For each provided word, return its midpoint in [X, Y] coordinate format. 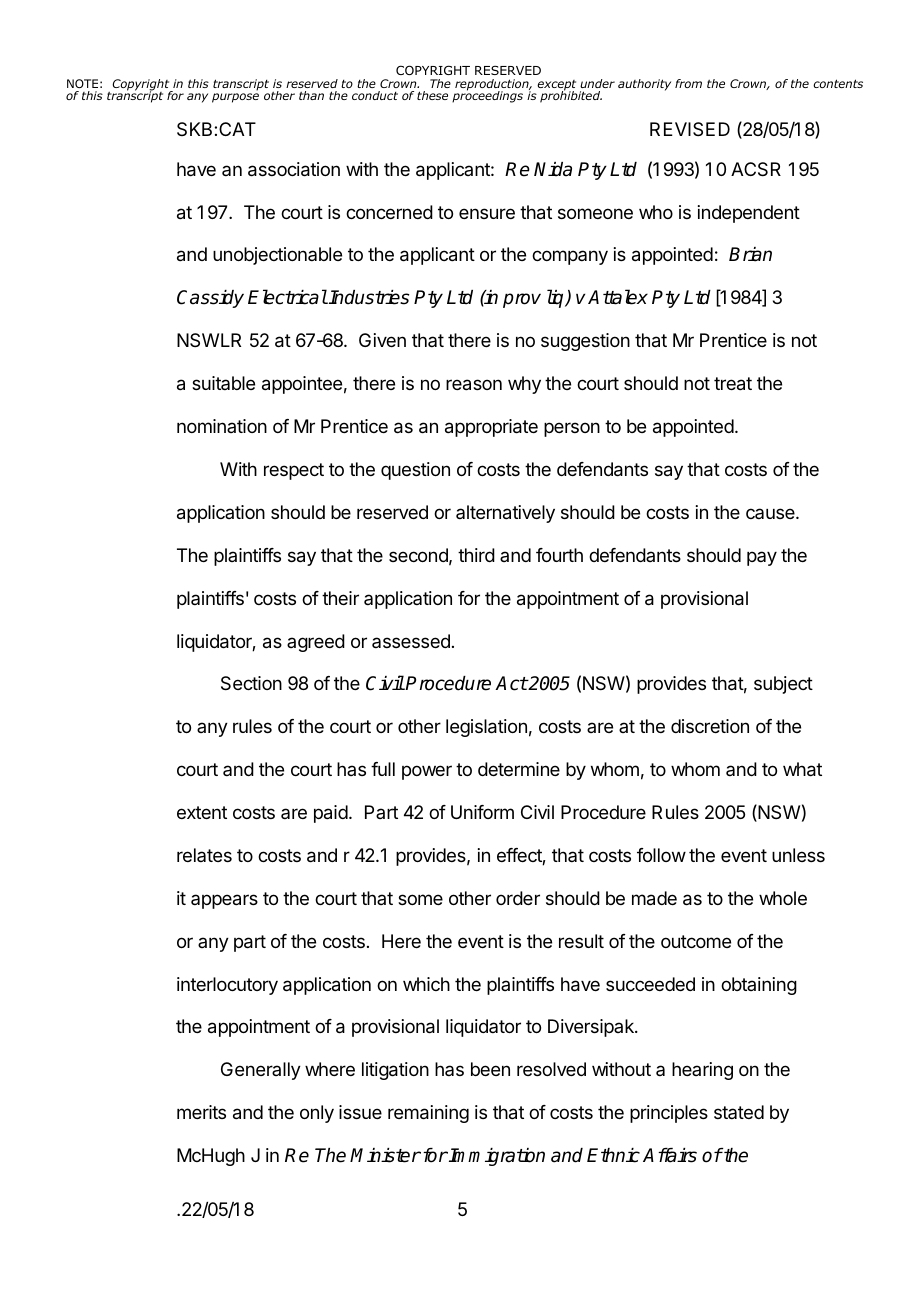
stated [739, 1112]
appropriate [491, 428]
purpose [235, 98]
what [802, 769]
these [432, 95]
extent [202, 812]
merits [201, 1112]
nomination [222, 426]
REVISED [690, 129]
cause [771, 513]
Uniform [482, 812]
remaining [428, 1114]
